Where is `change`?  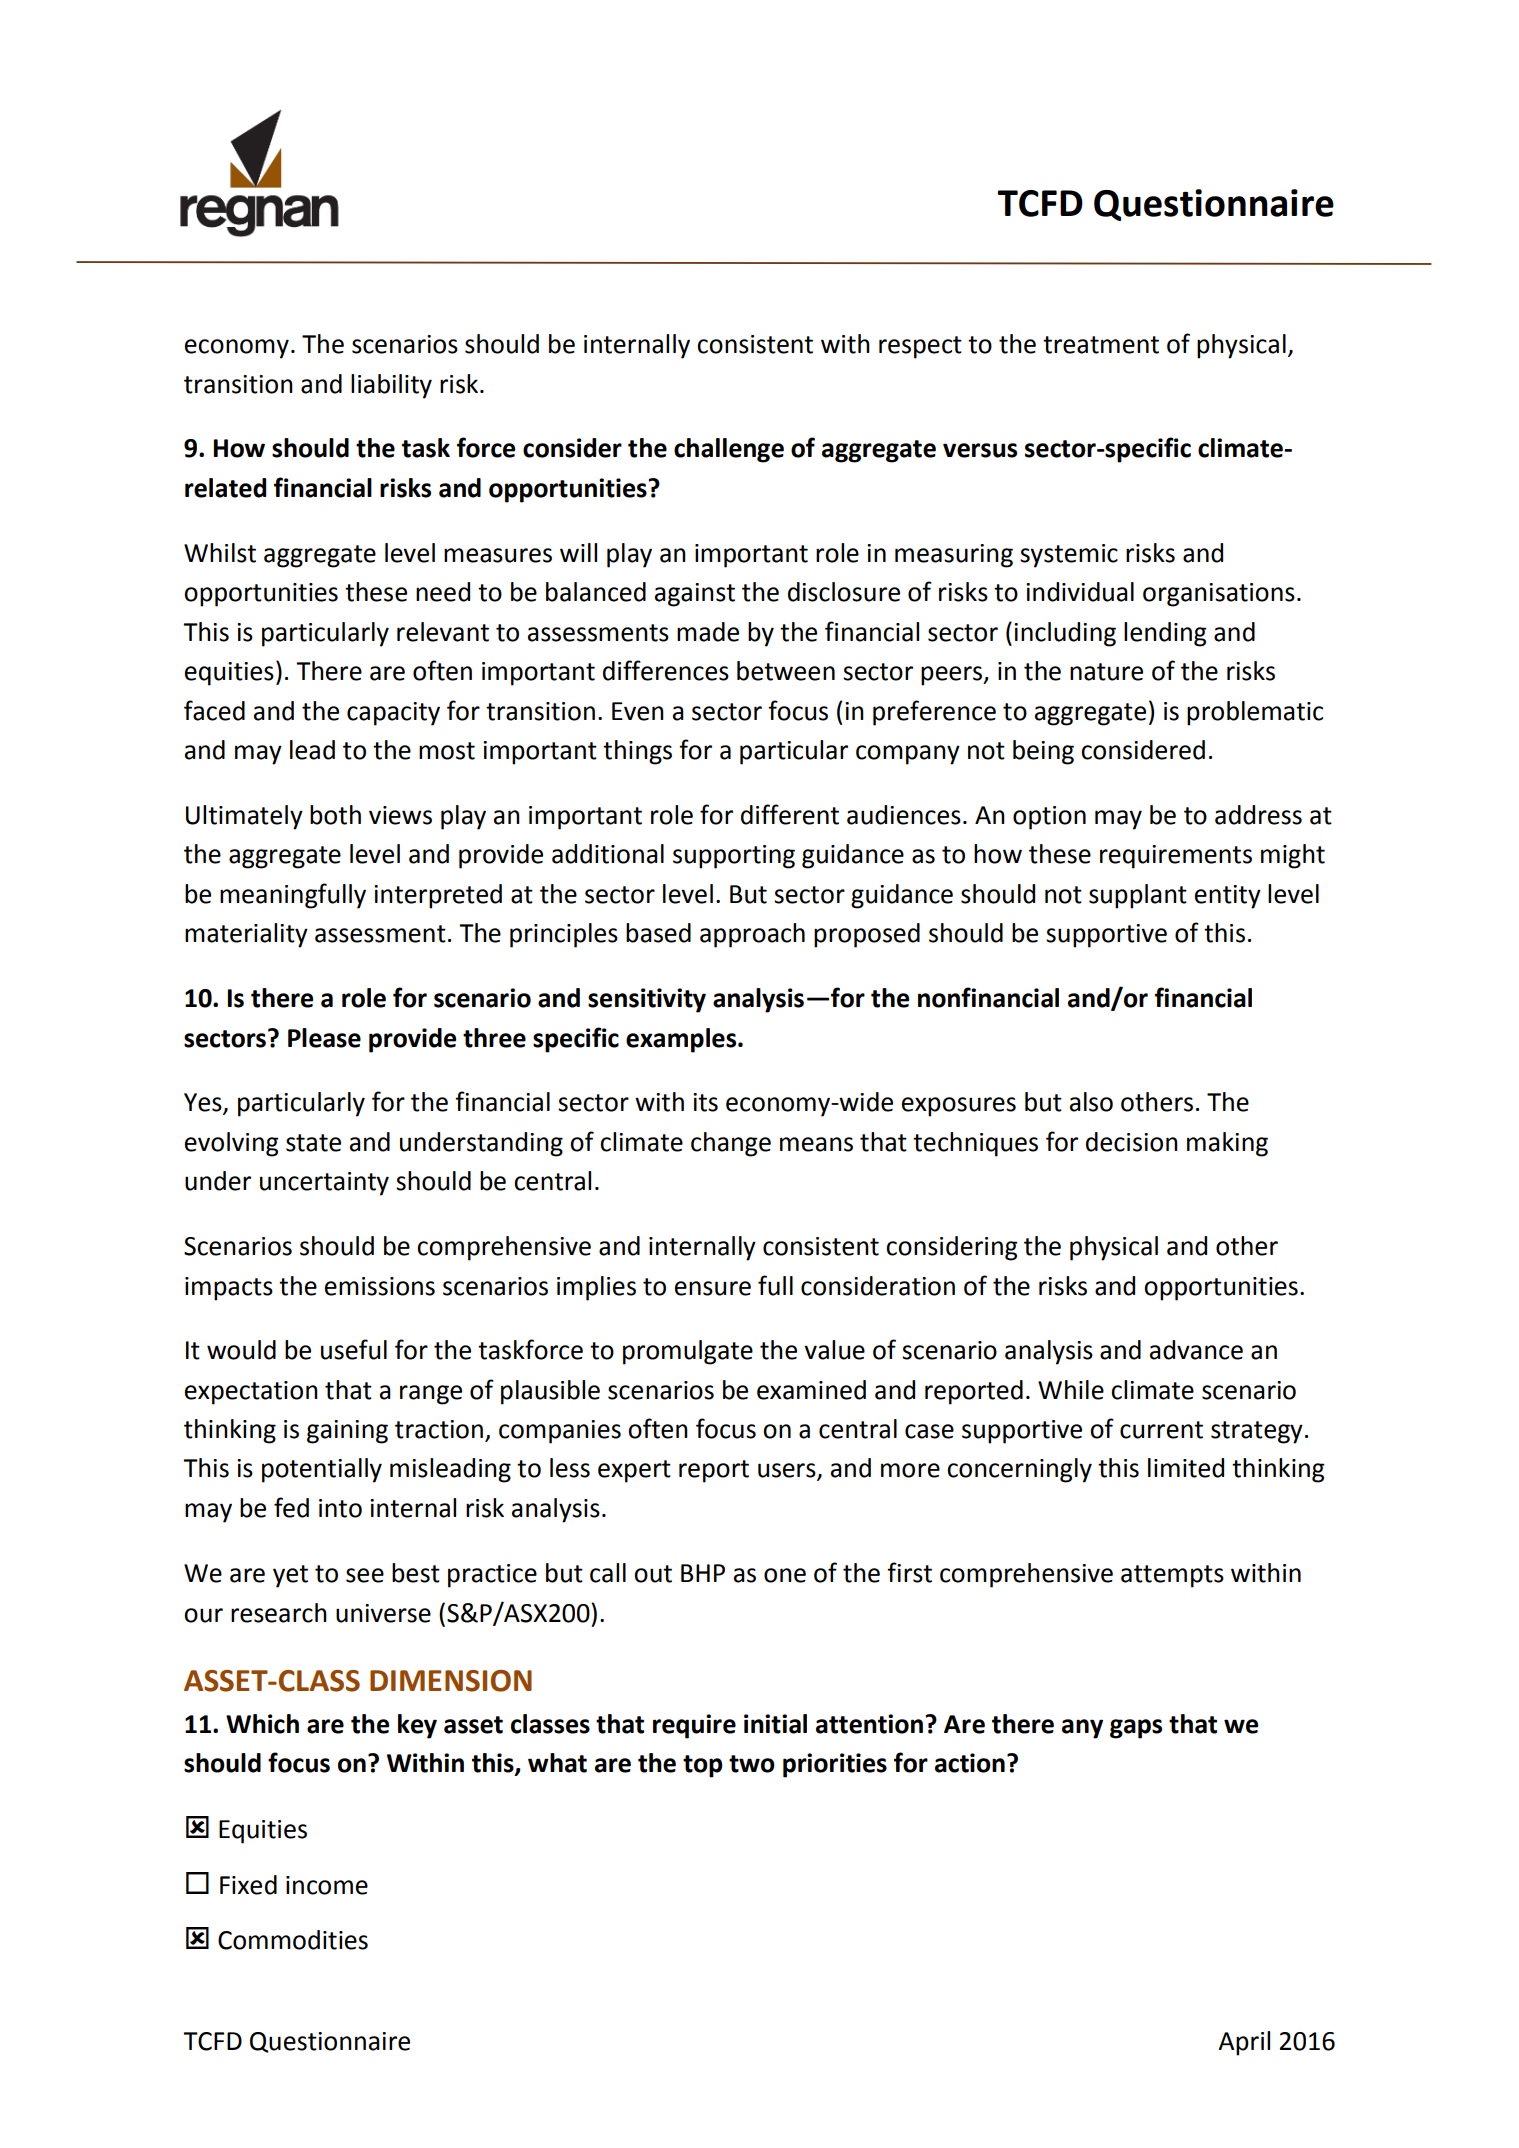
change is located at coordinates (731, 1144).
